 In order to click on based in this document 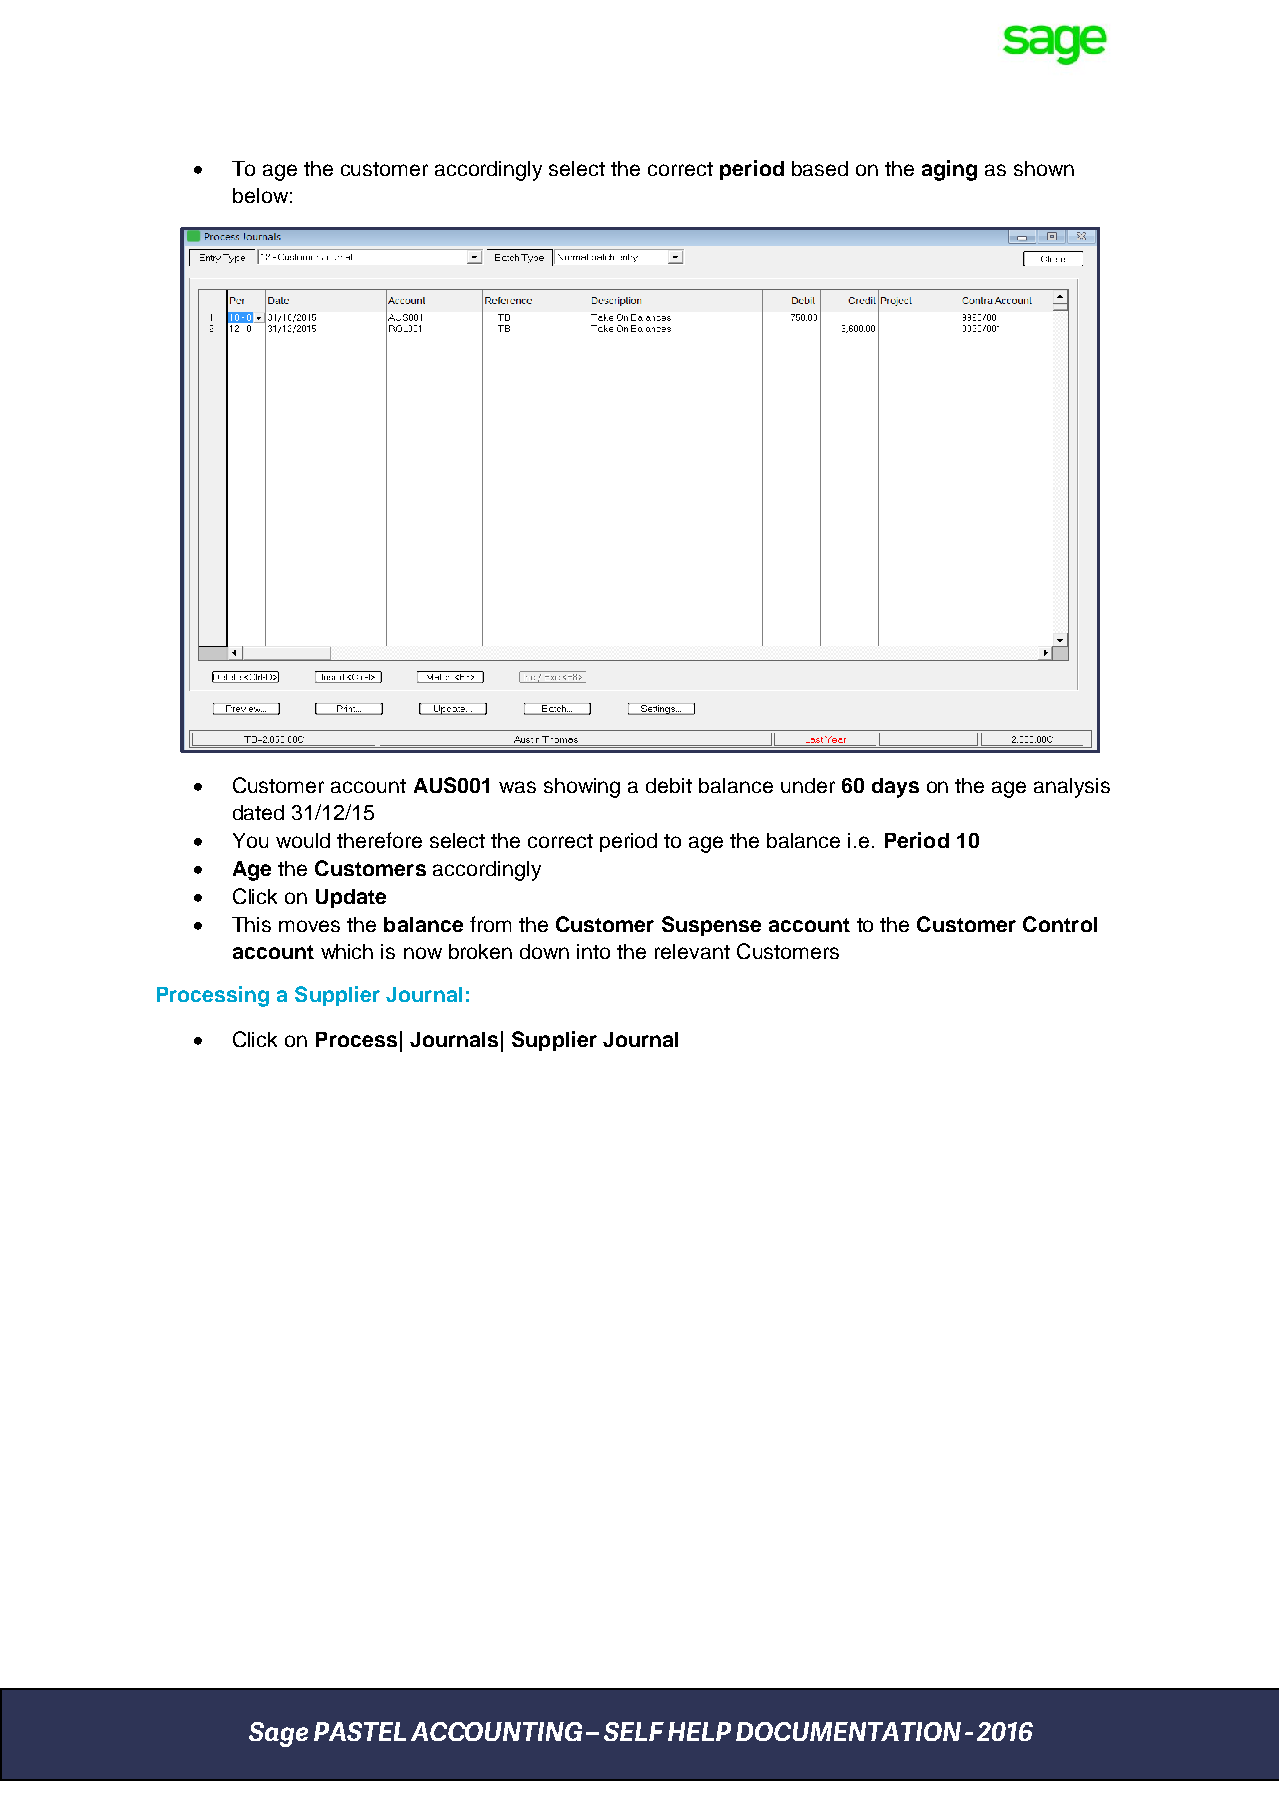, I will do `click(820, 168)`.
